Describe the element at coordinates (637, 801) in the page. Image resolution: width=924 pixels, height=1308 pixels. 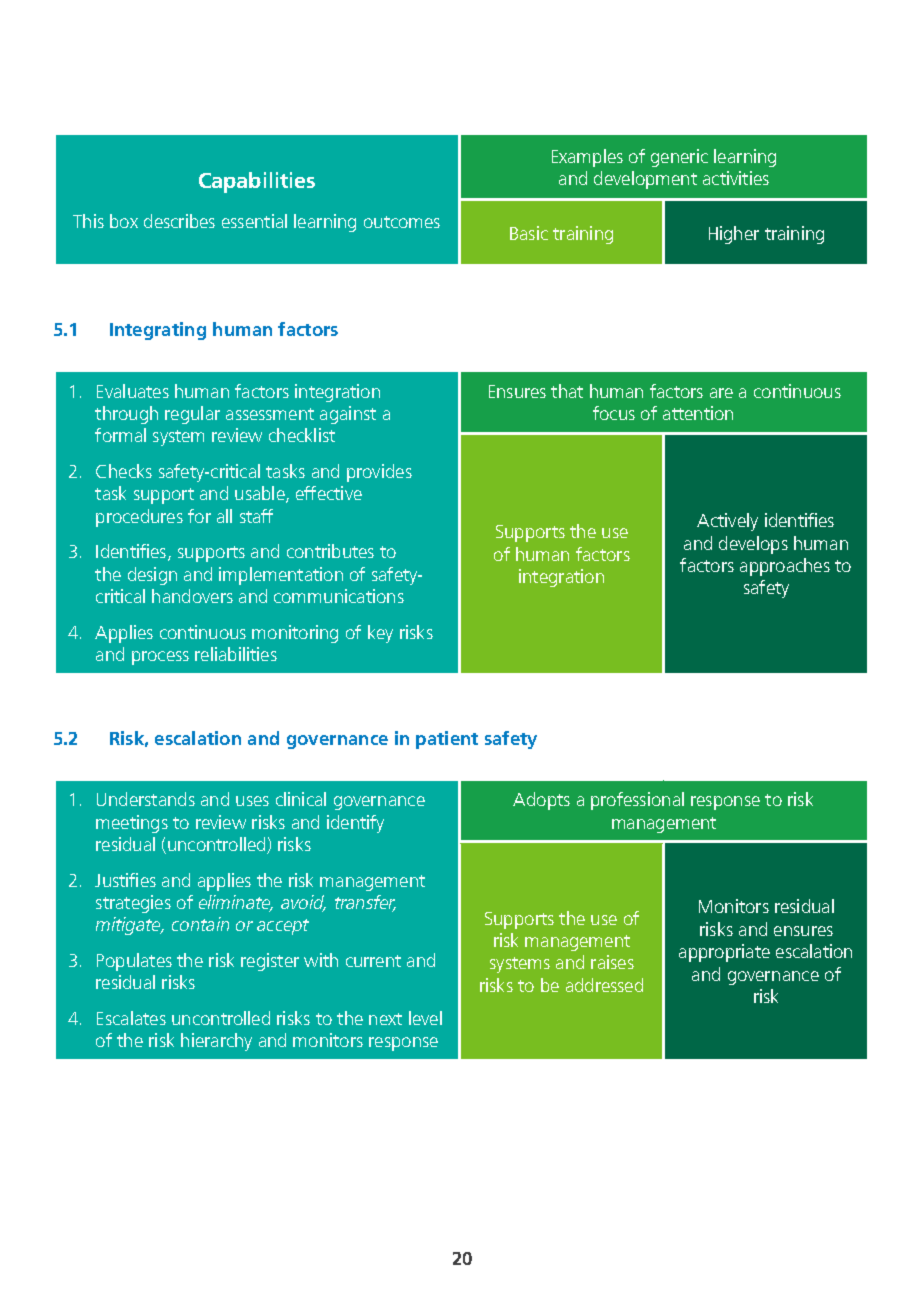
I see `professional` at that location.
